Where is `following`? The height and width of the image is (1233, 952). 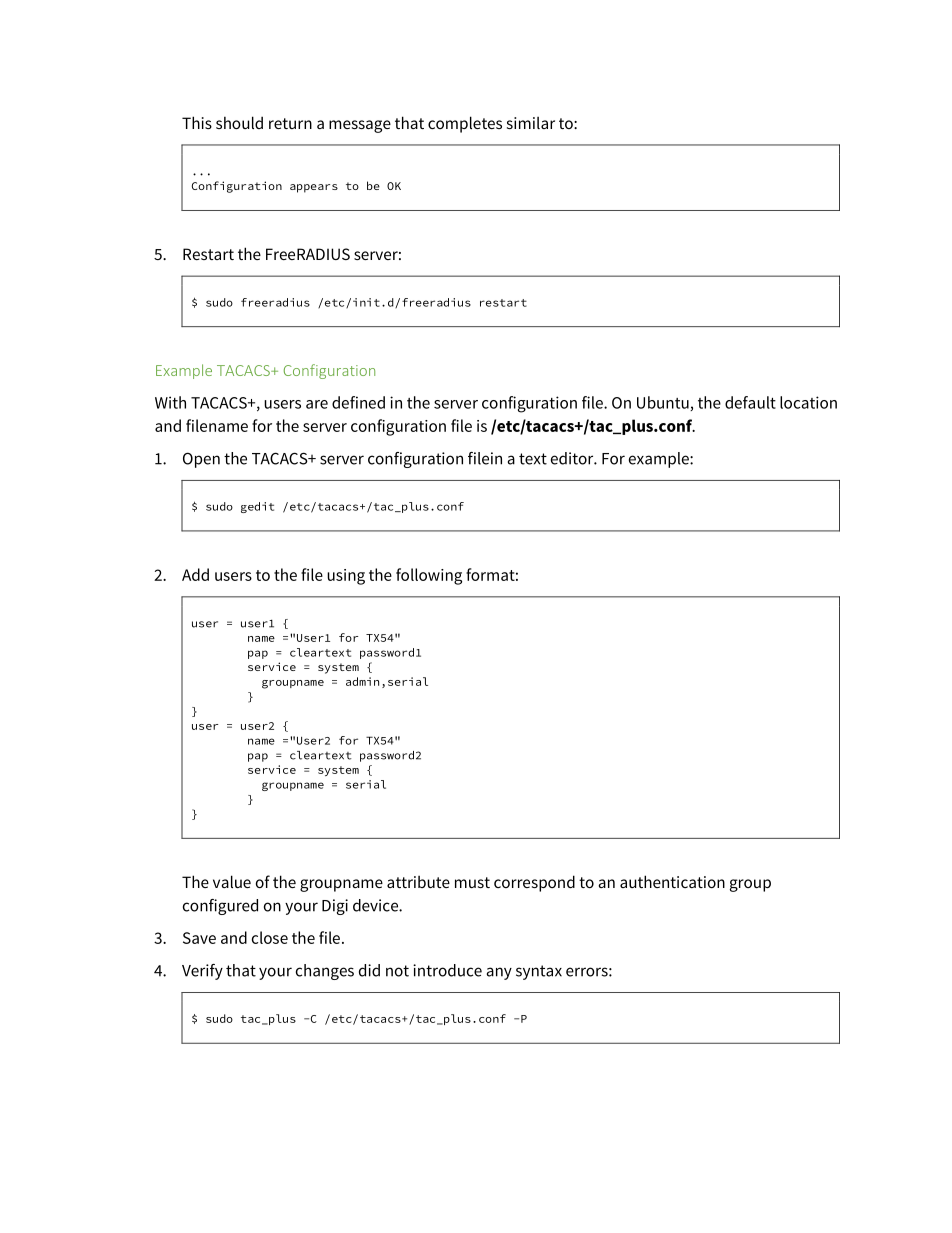 following is located at coordinates (429, 576).
